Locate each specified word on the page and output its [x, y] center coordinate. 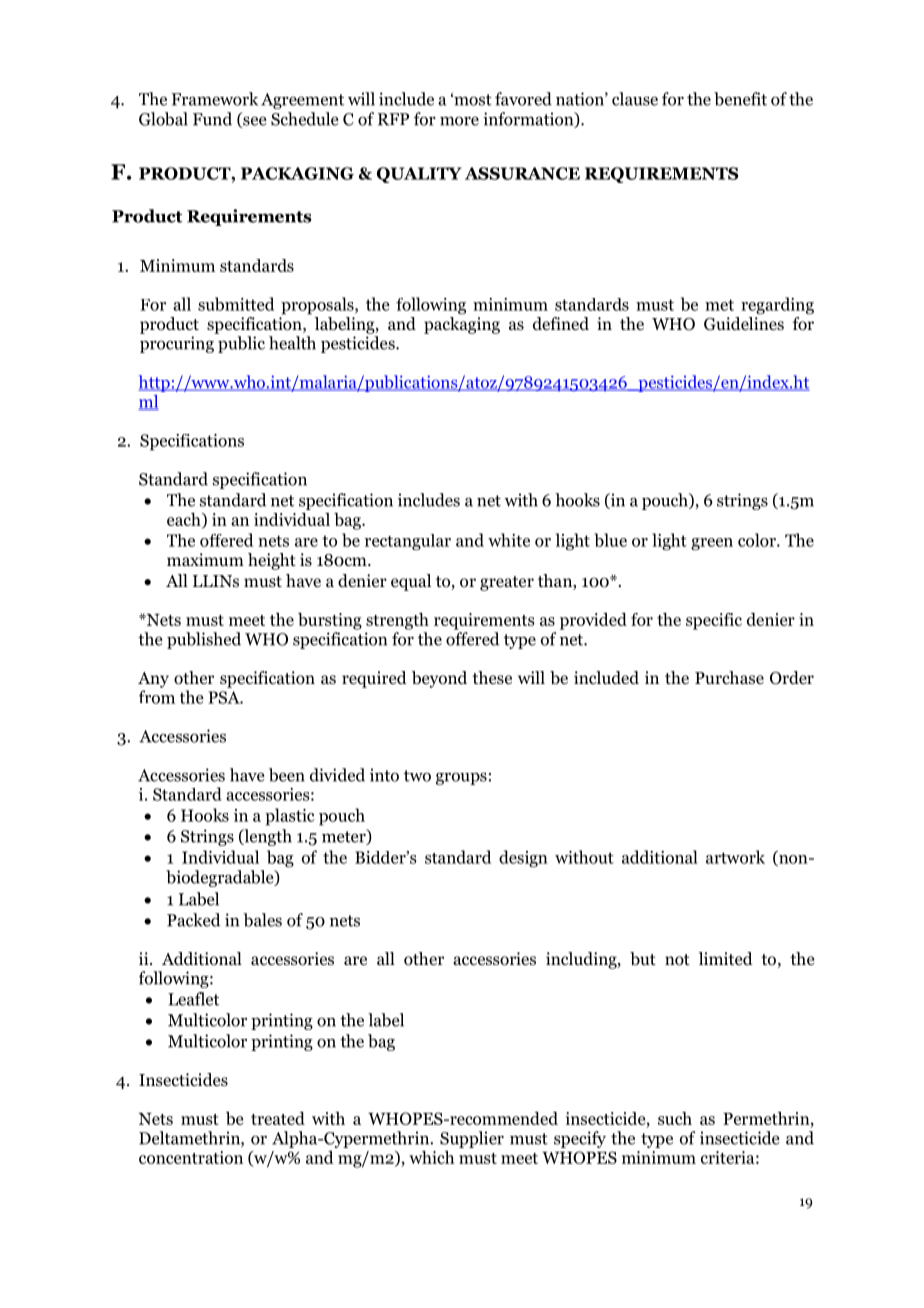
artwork [735, 857]
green [712, 544]
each [185, 520]
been [287, 775]
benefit [740, 99]
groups [461, 778]
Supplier [472, 1139]
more [459, 121]
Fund [212, 119]
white [509, 540]
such [675, 1118]
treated [278, 1118]
